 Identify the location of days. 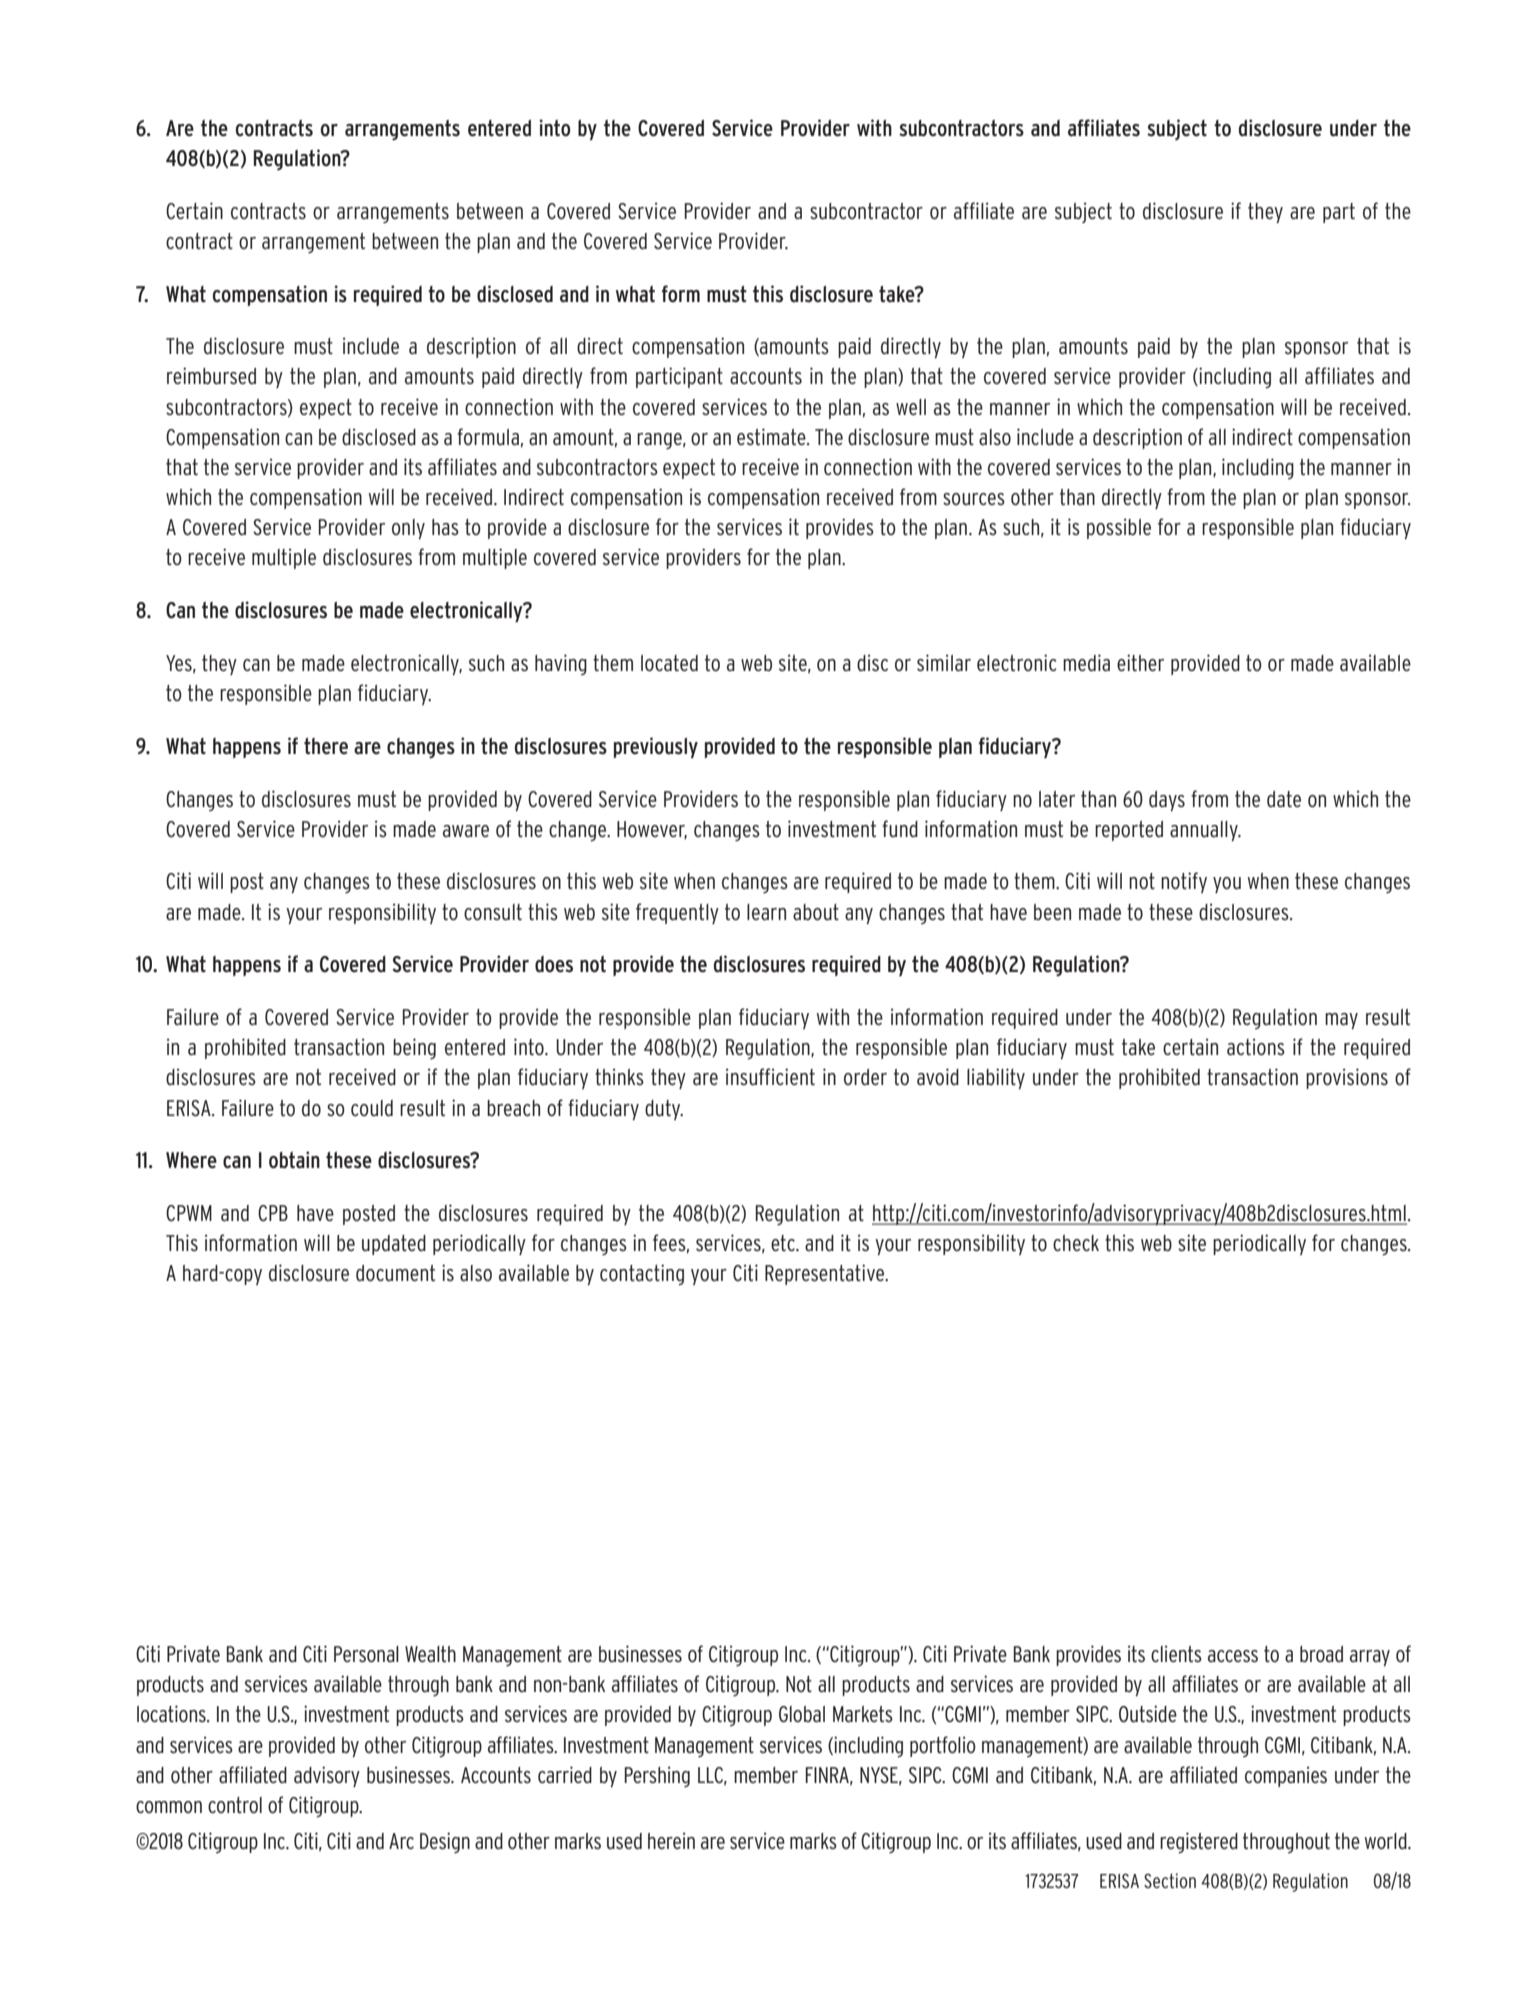
(1167, 801).
